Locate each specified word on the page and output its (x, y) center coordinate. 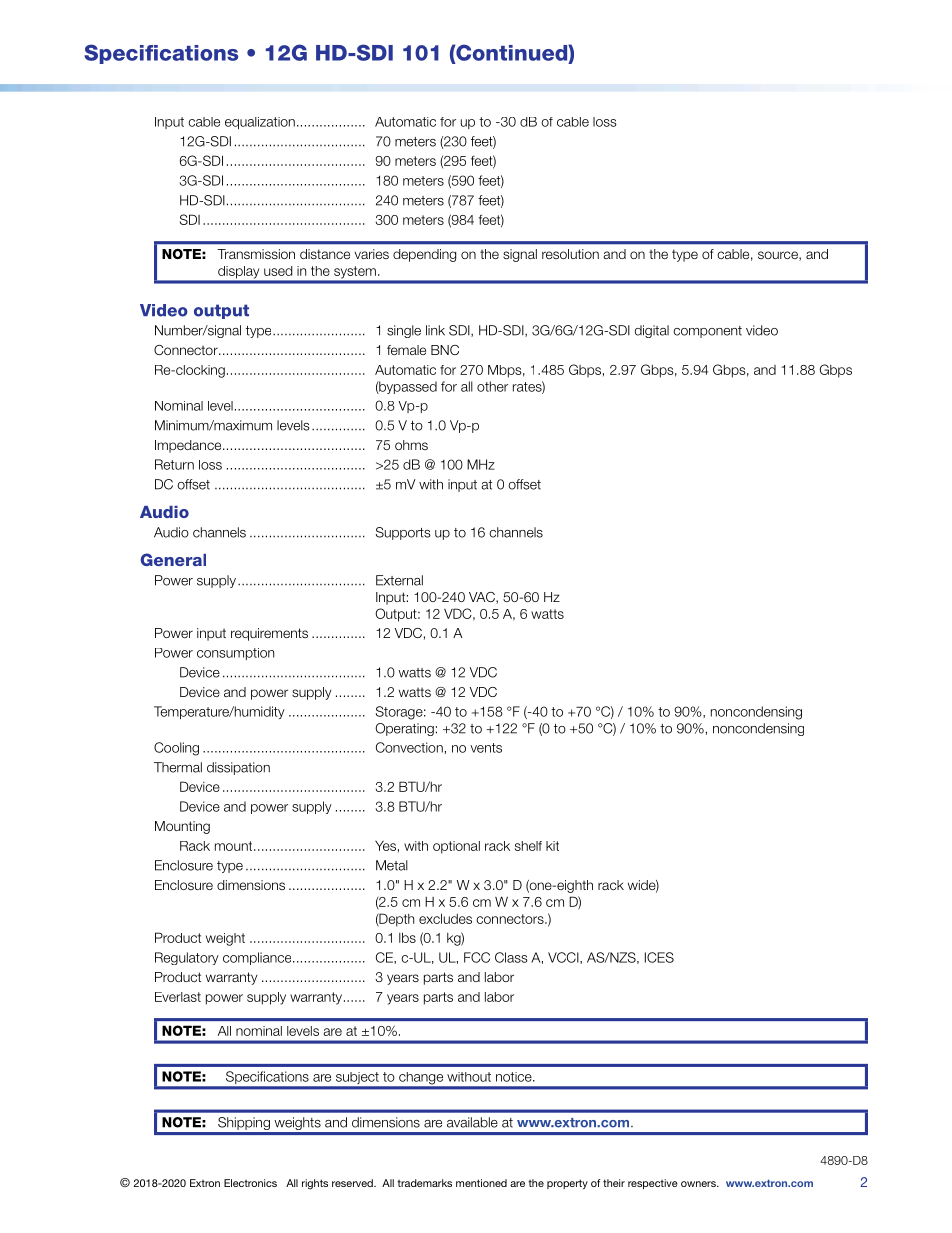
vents (486, 748)
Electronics (250, 1183)
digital (652, 331)
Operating (404, 729)
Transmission (256, 254)
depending (424, 255)
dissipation (238, 768)
